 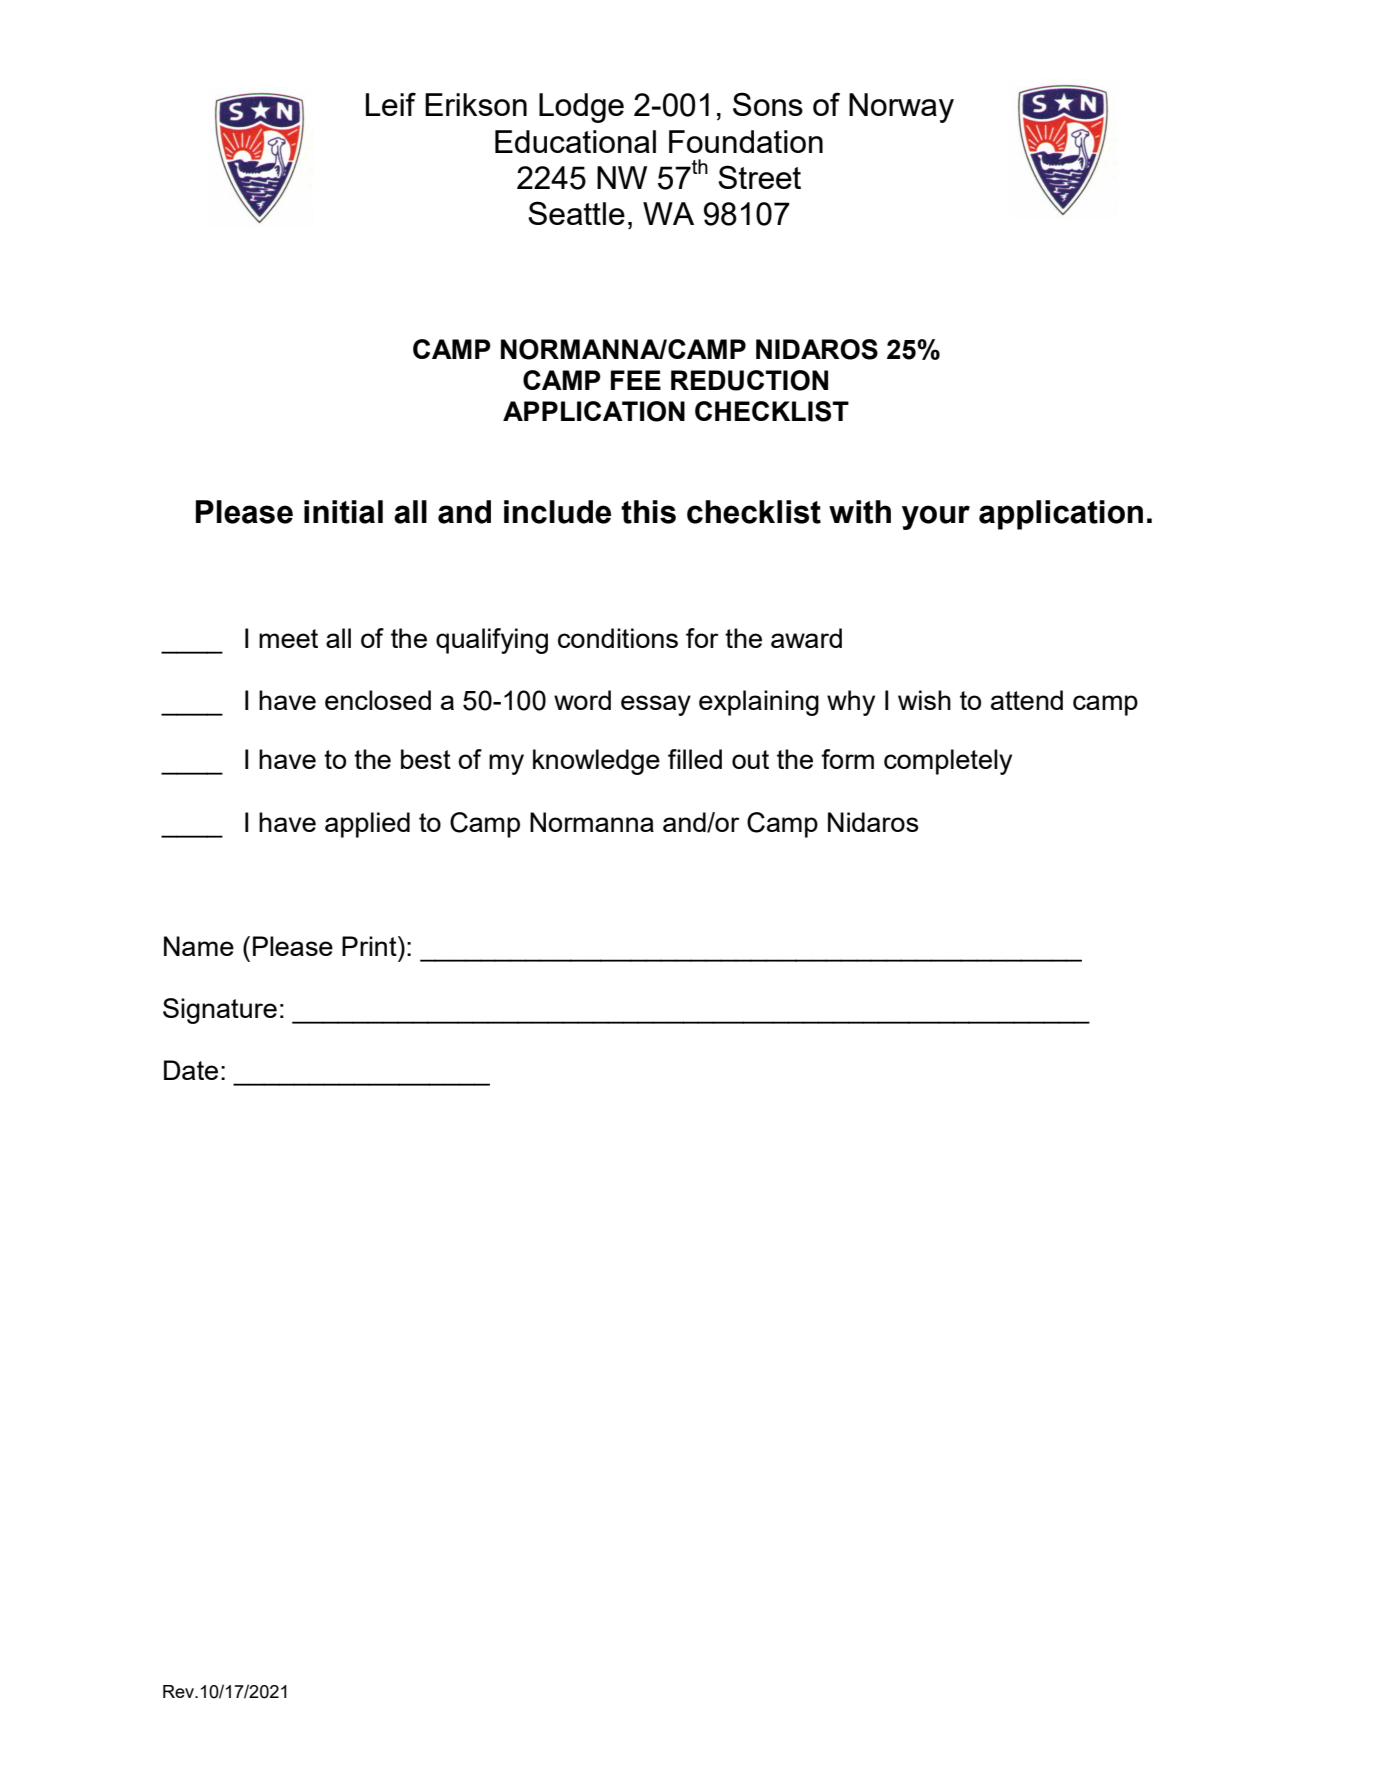 What do you see at coordinates (636, 380) in the document?
I see `FEE` at bounding box center [636, 380].
